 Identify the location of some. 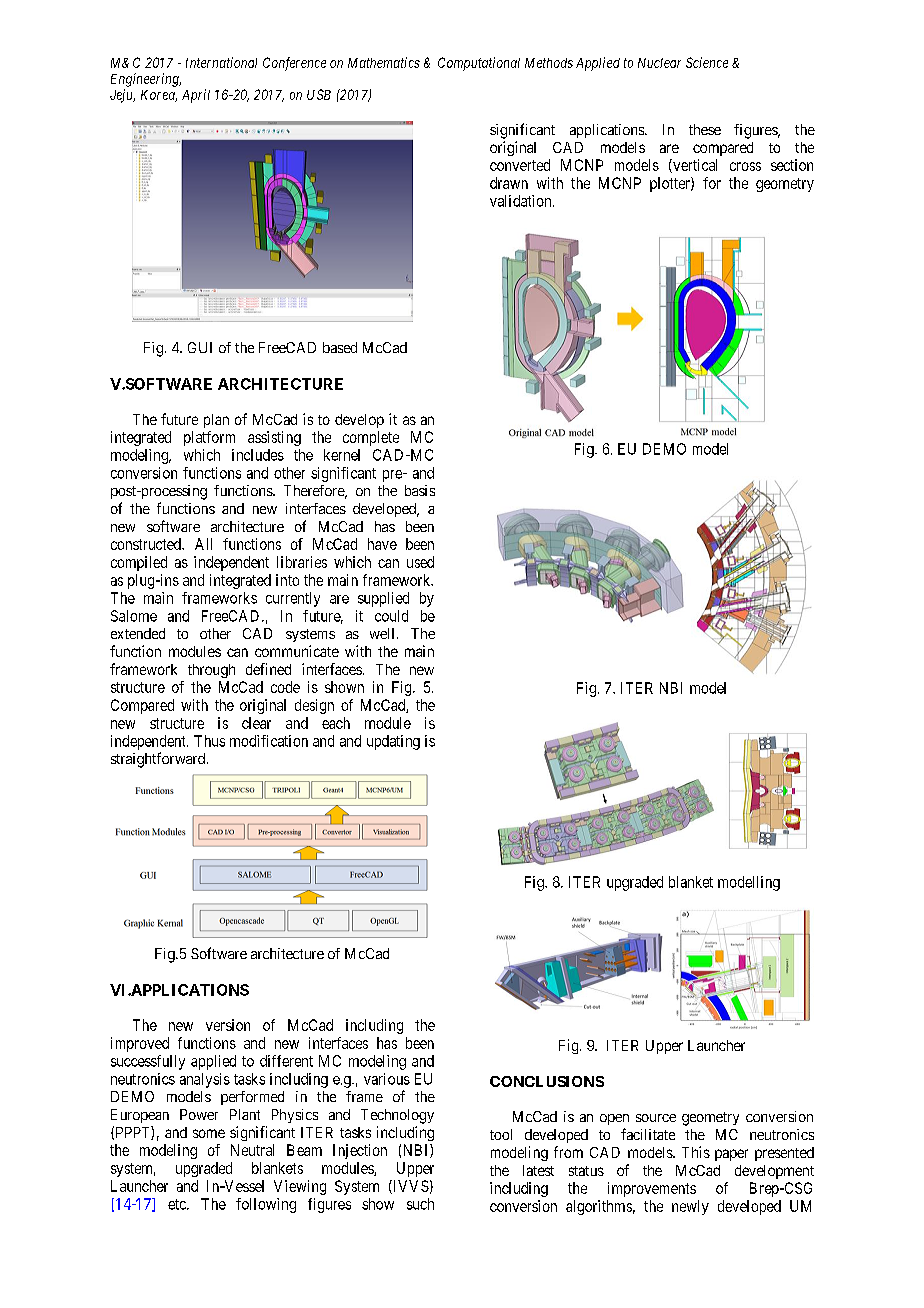
(209, 1133).
